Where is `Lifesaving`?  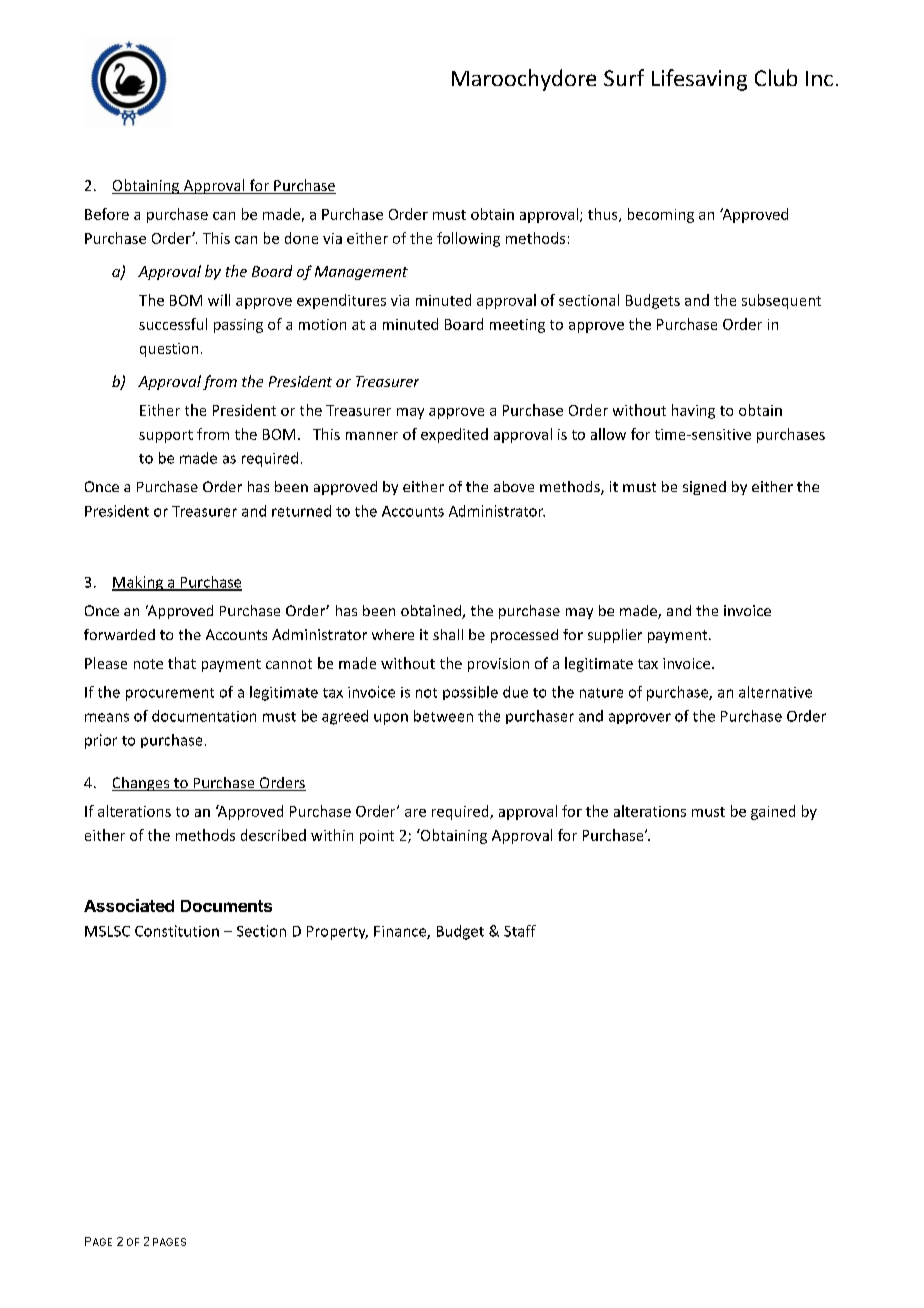
Lifesaving is located at coordinates (699, 80).
